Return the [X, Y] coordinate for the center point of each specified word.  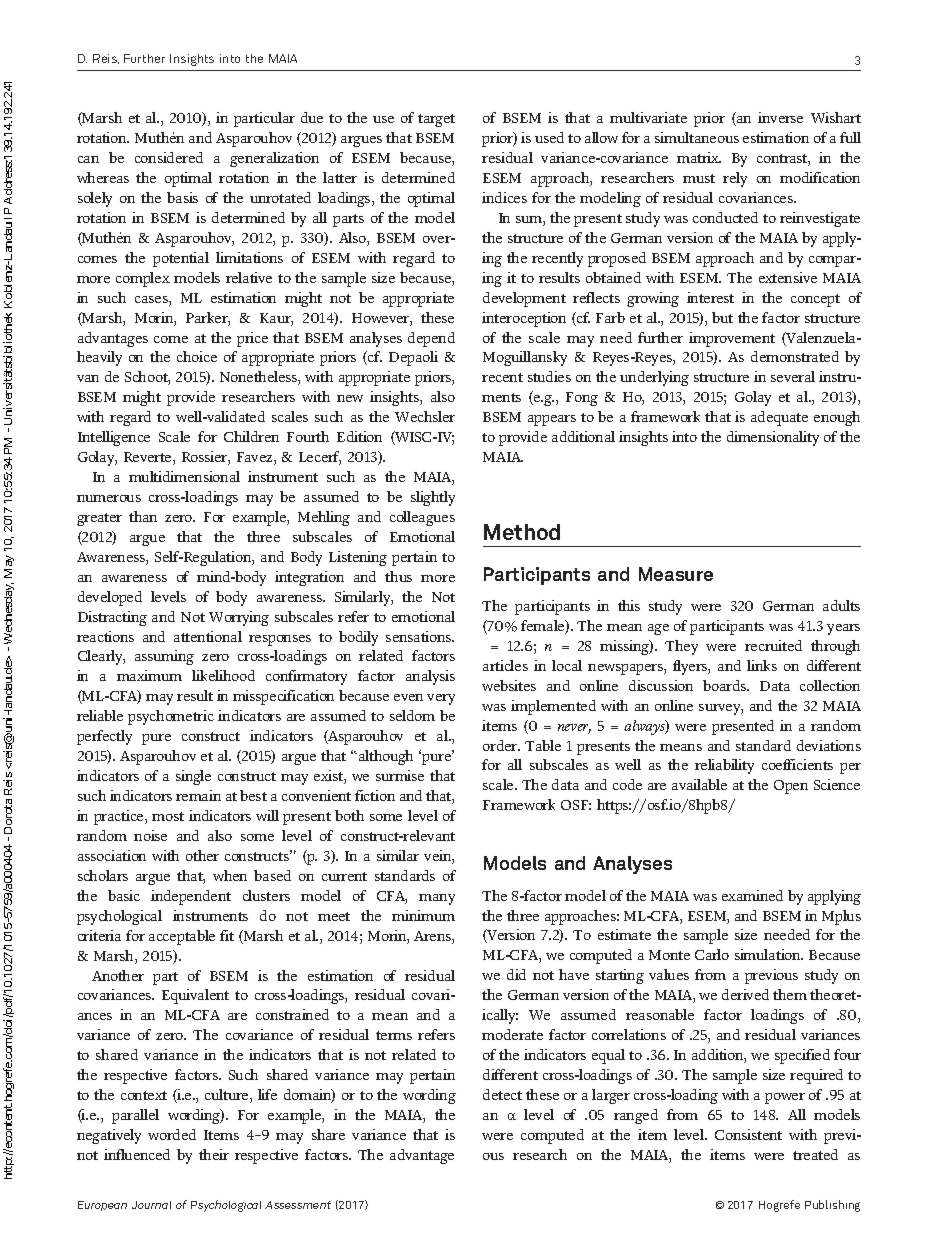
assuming [164, 657]
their [214, 1154]
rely [735, 179]
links [762, 665]
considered [169, 157]
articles [505, 665]
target [436, 120]
